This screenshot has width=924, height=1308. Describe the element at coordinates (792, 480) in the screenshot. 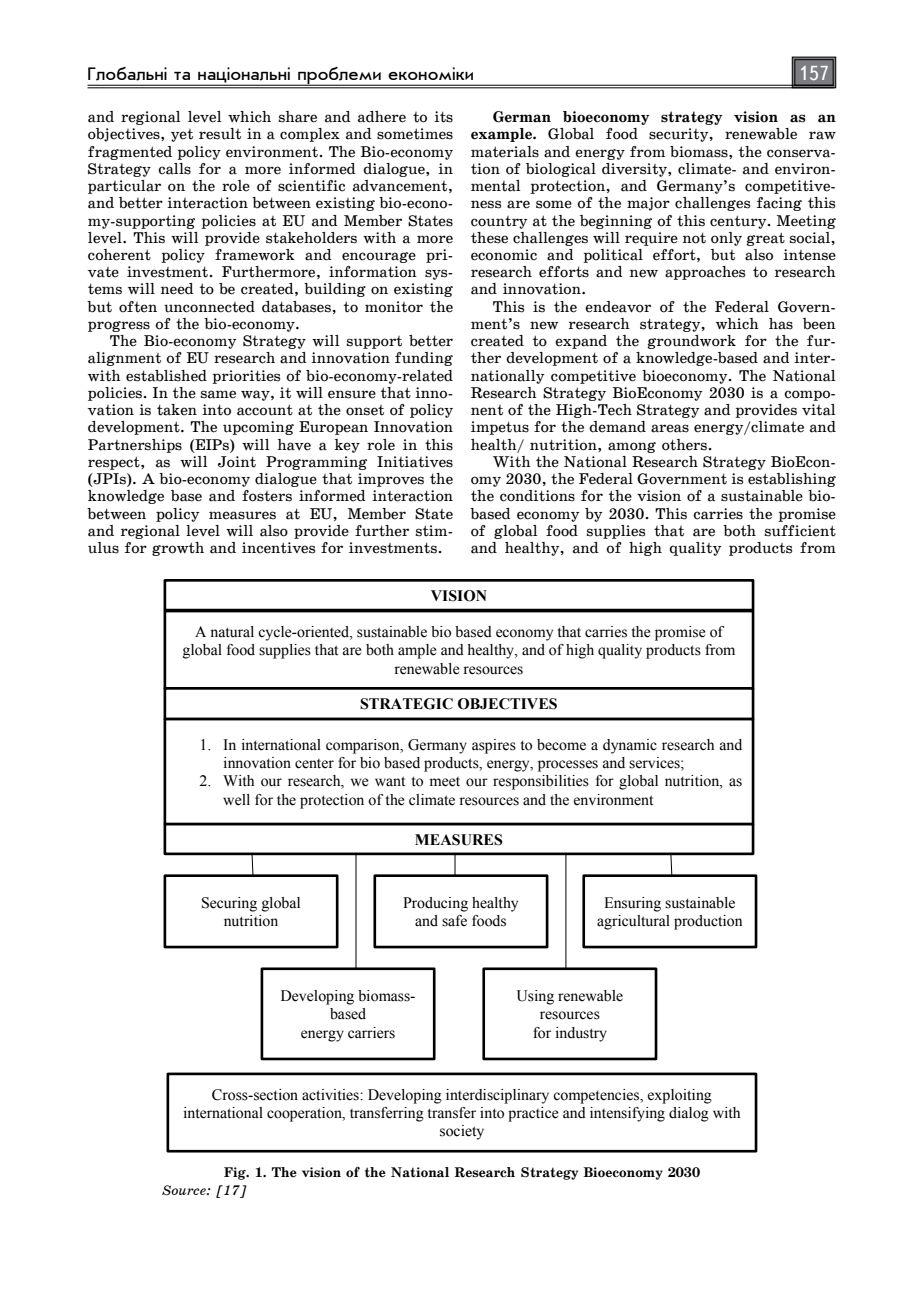

I see `establishing` at that location.
